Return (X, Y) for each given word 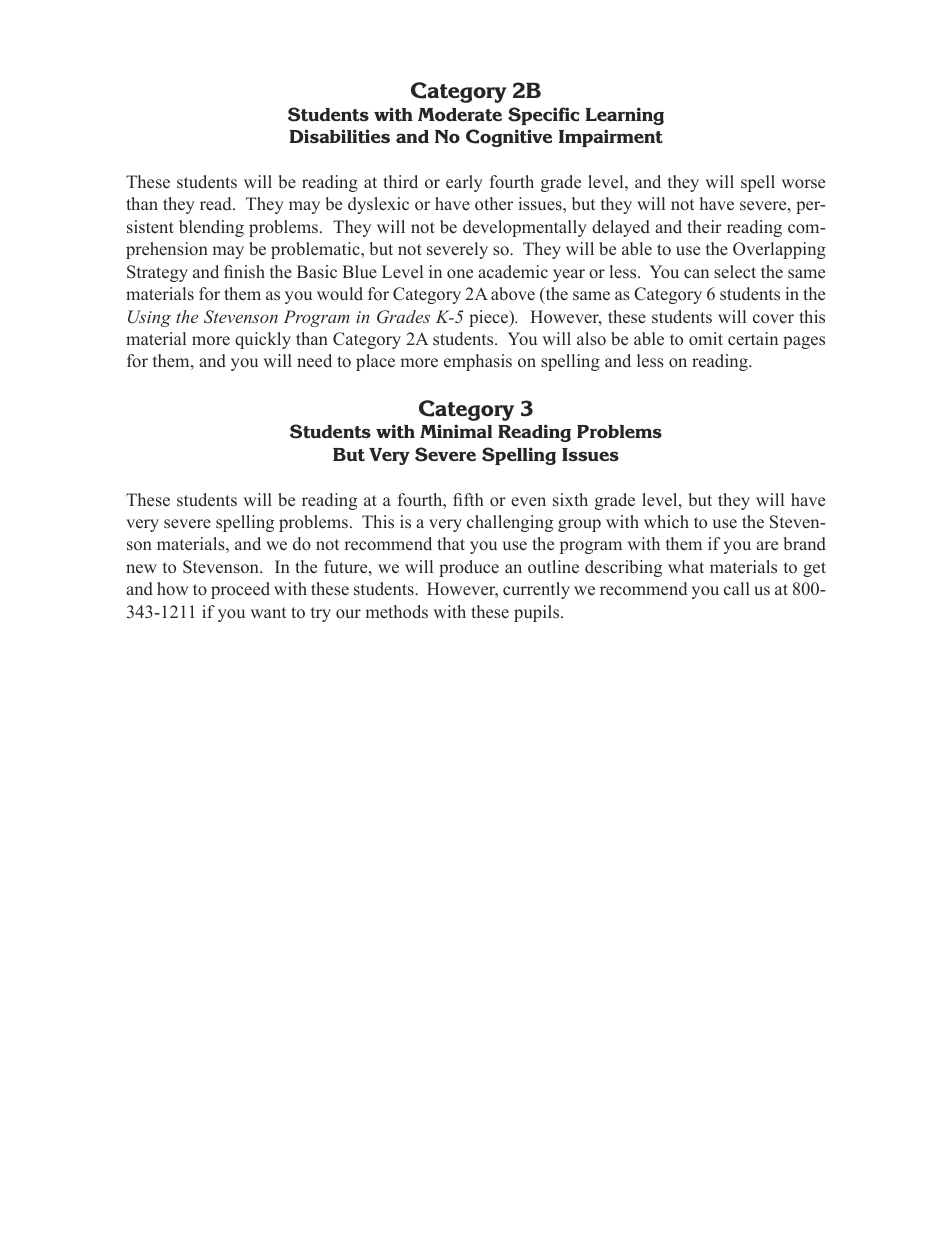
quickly (263, 340)
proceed (240, 590)
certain (753, 339)
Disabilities (340, 136)
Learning (625, 116)
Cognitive (509, 138)
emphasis (478, 362)
